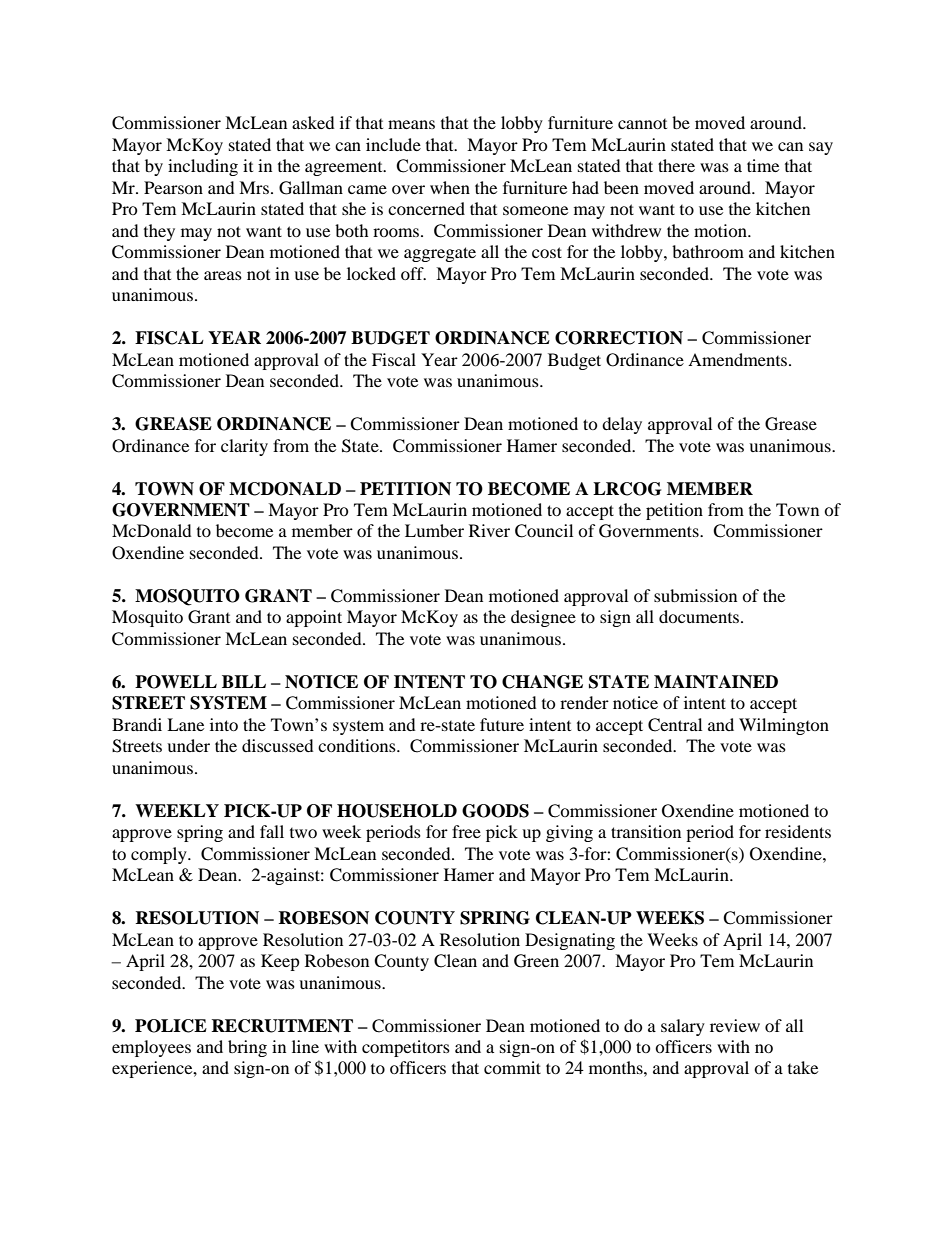 The width and height of the image is (952, 1233). What do you see at coordinates (247, 1048) in the image?
I see `bring` at bounding box center [247, 1048].
